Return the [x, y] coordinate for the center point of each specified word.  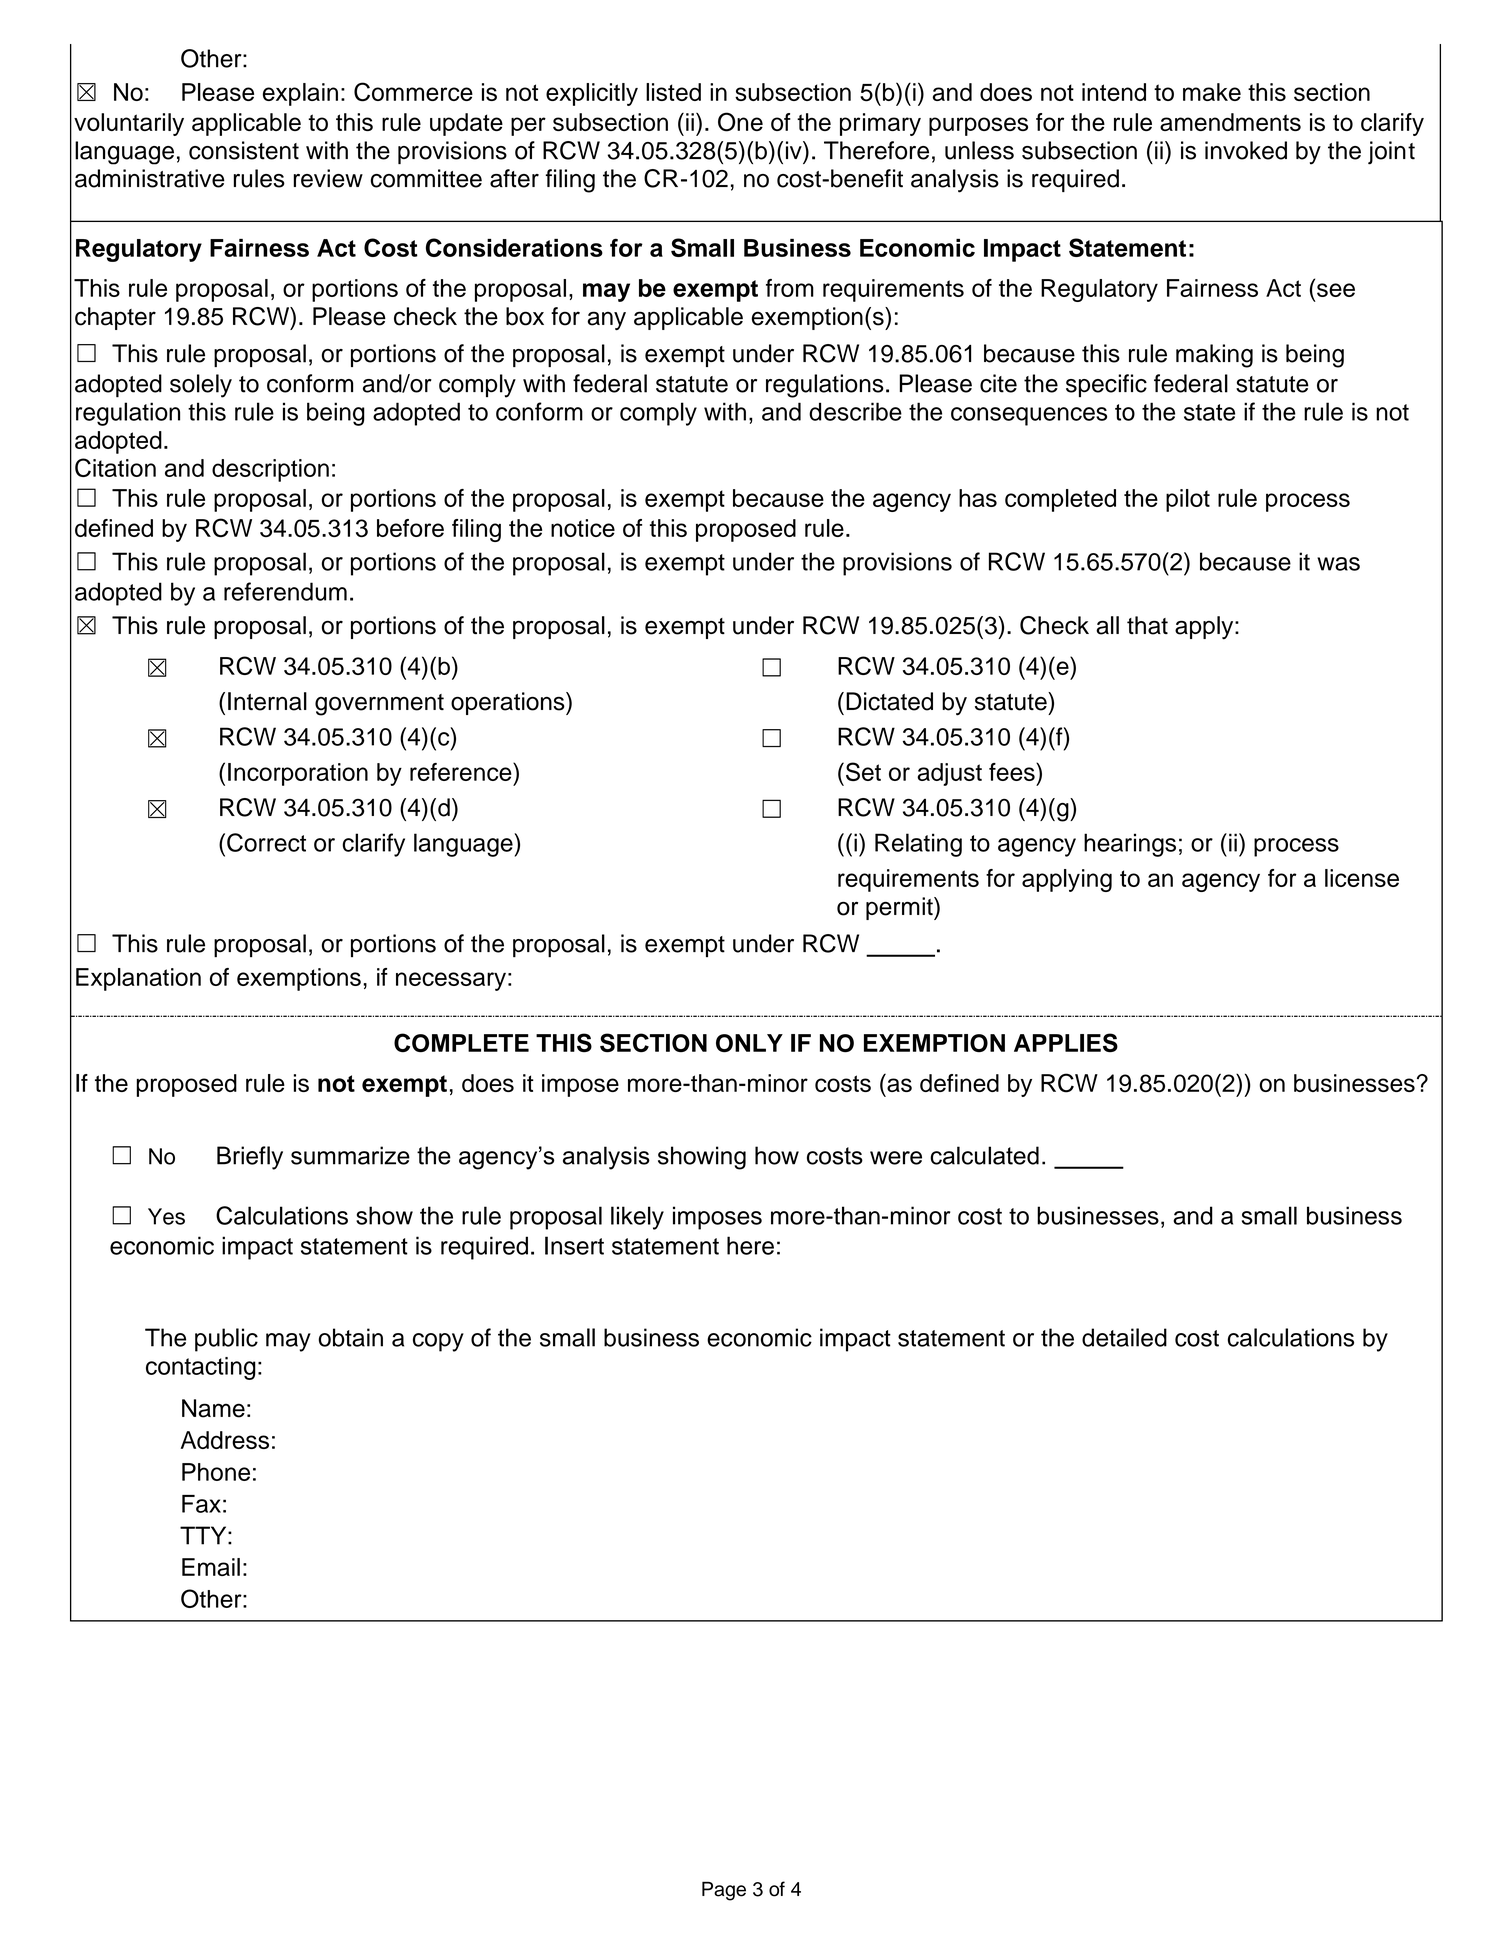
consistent [244, 150]
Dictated [889, 701]
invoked [1246, 150]
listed [673, 92]
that [1147, 625]
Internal [267, 701]
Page [724, 1891]
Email [211, 1567]
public [226, 1340]
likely [637, 1218]
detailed [1124, 1337]
